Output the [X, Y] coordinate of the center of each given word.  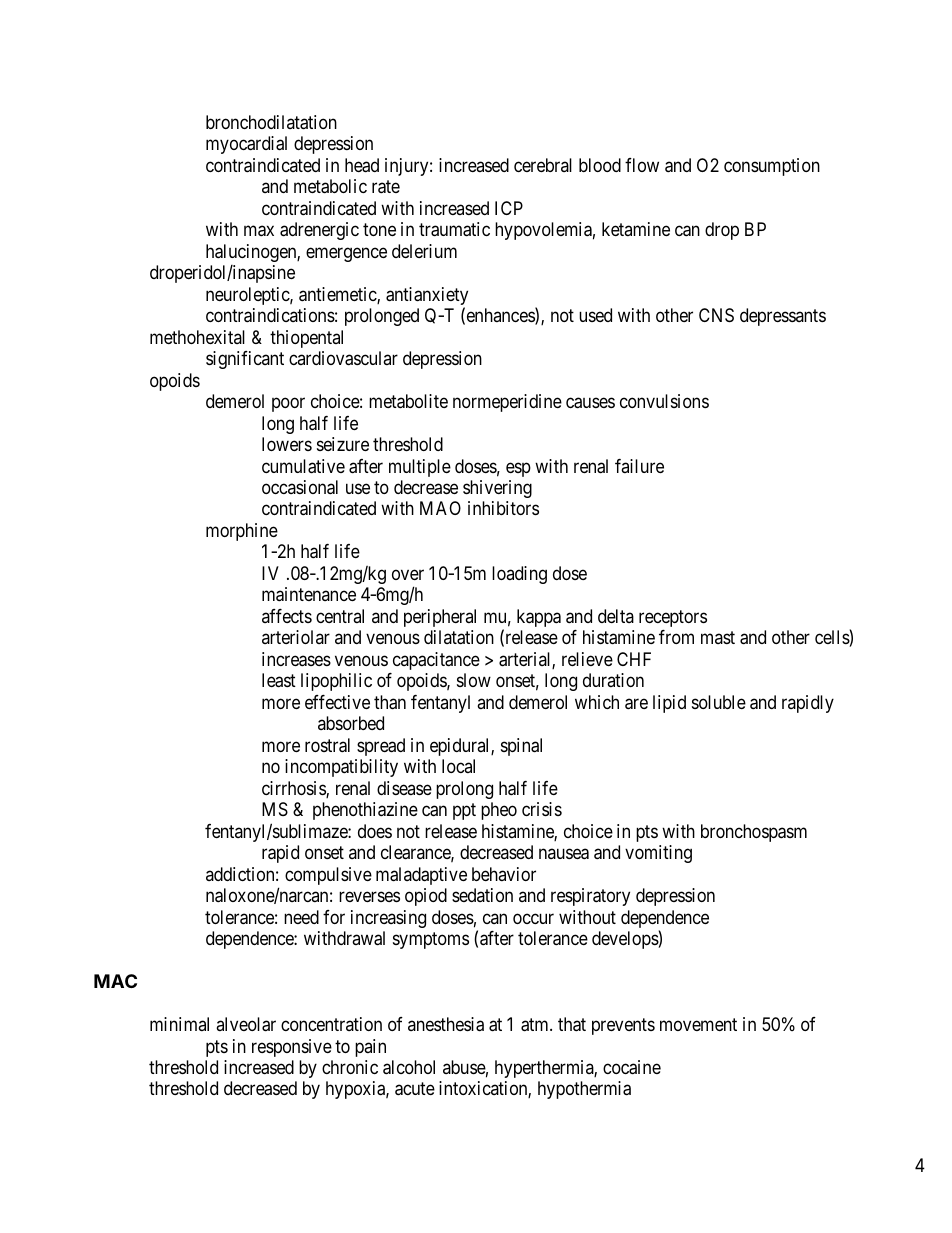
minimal [179, 1024]
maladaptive [421, 876]
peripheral [440, 618]
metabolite [408, 401]
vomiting [658, 854]
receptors [673, 618]
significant [245, 360]
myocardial [246, 145]
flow [642, 165]
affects [287, 616]
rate [386, 187]
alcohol [409, 1067]
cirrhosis [294, 789]
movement [698, 1024]
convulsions [664, 401]
